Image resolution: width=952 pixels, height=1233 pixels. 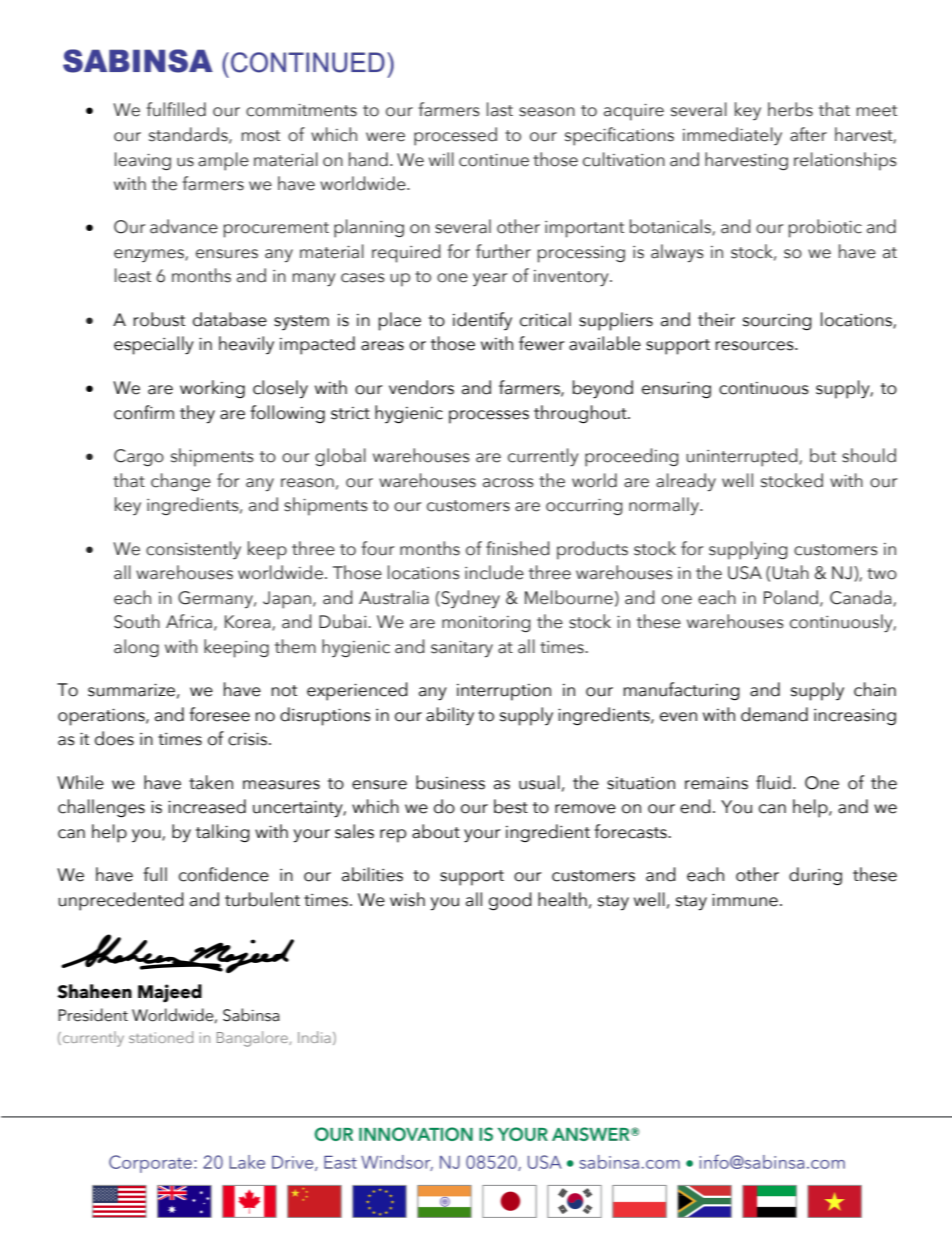 I want to click on identify, so click(x=482, y=321).
